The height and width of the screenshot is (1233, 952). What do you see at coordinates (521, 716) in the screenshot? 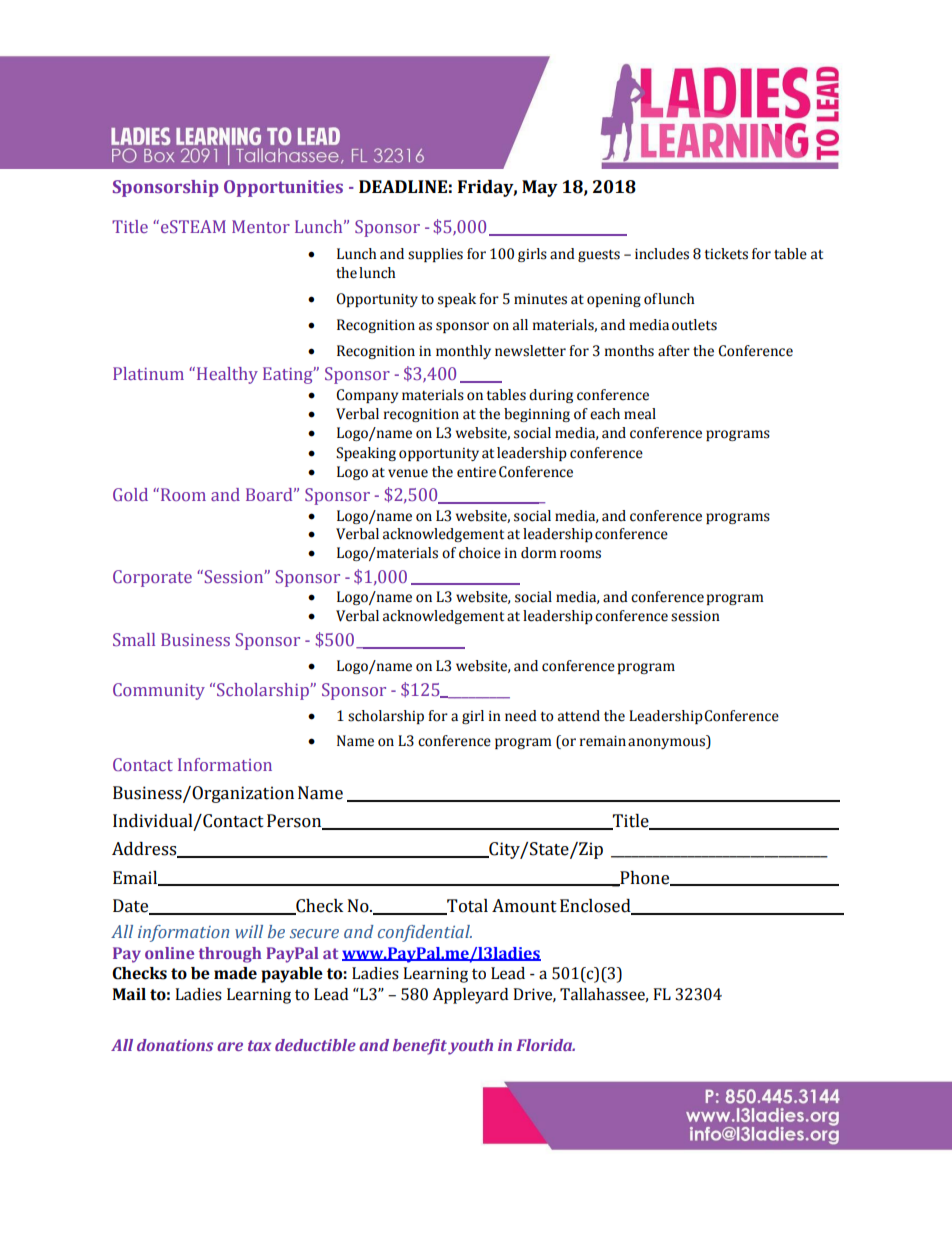
I see `need` at bounding box center [521, 716].
